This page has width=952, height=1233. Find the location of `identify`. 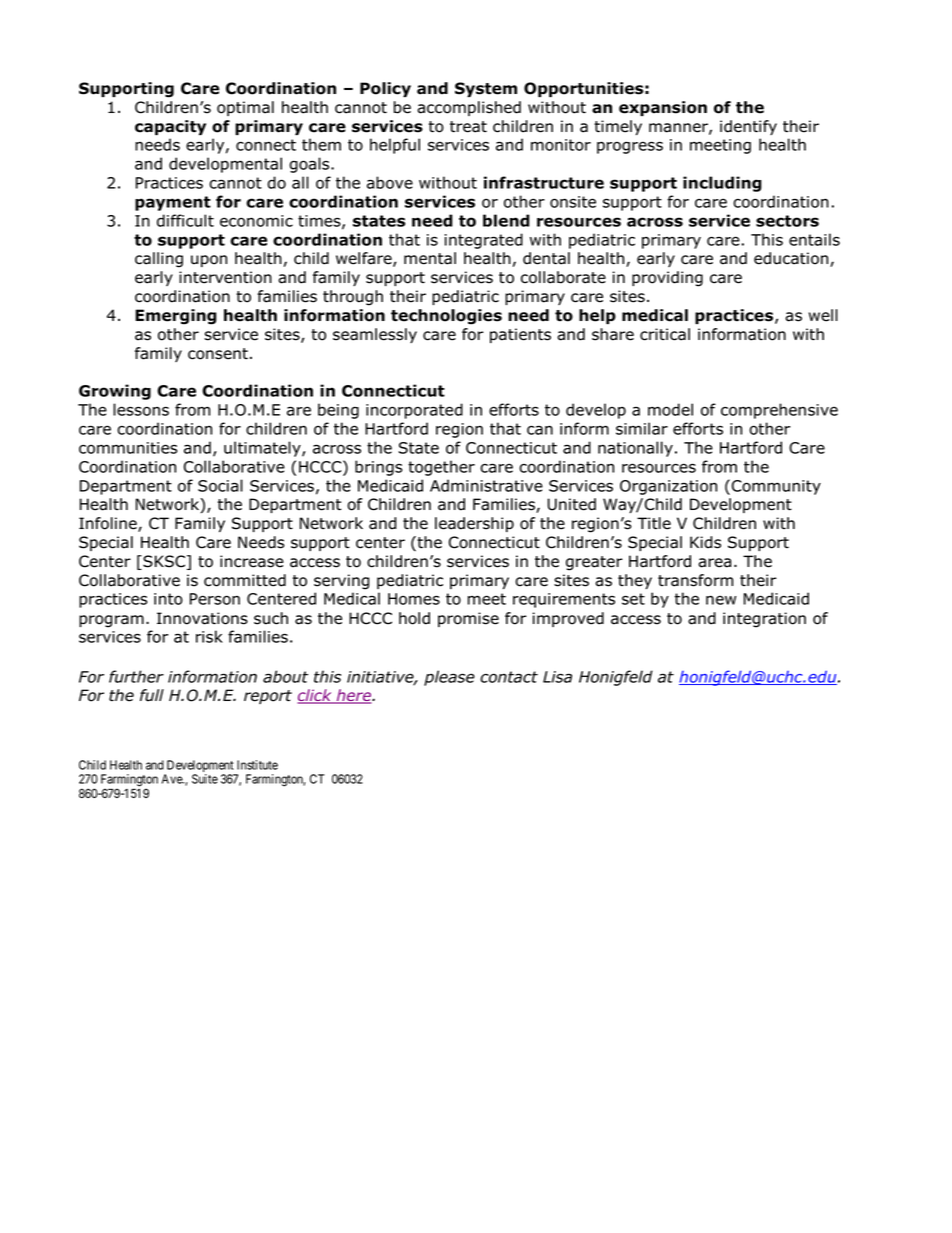

identify is located at coordinates (748, 127).
